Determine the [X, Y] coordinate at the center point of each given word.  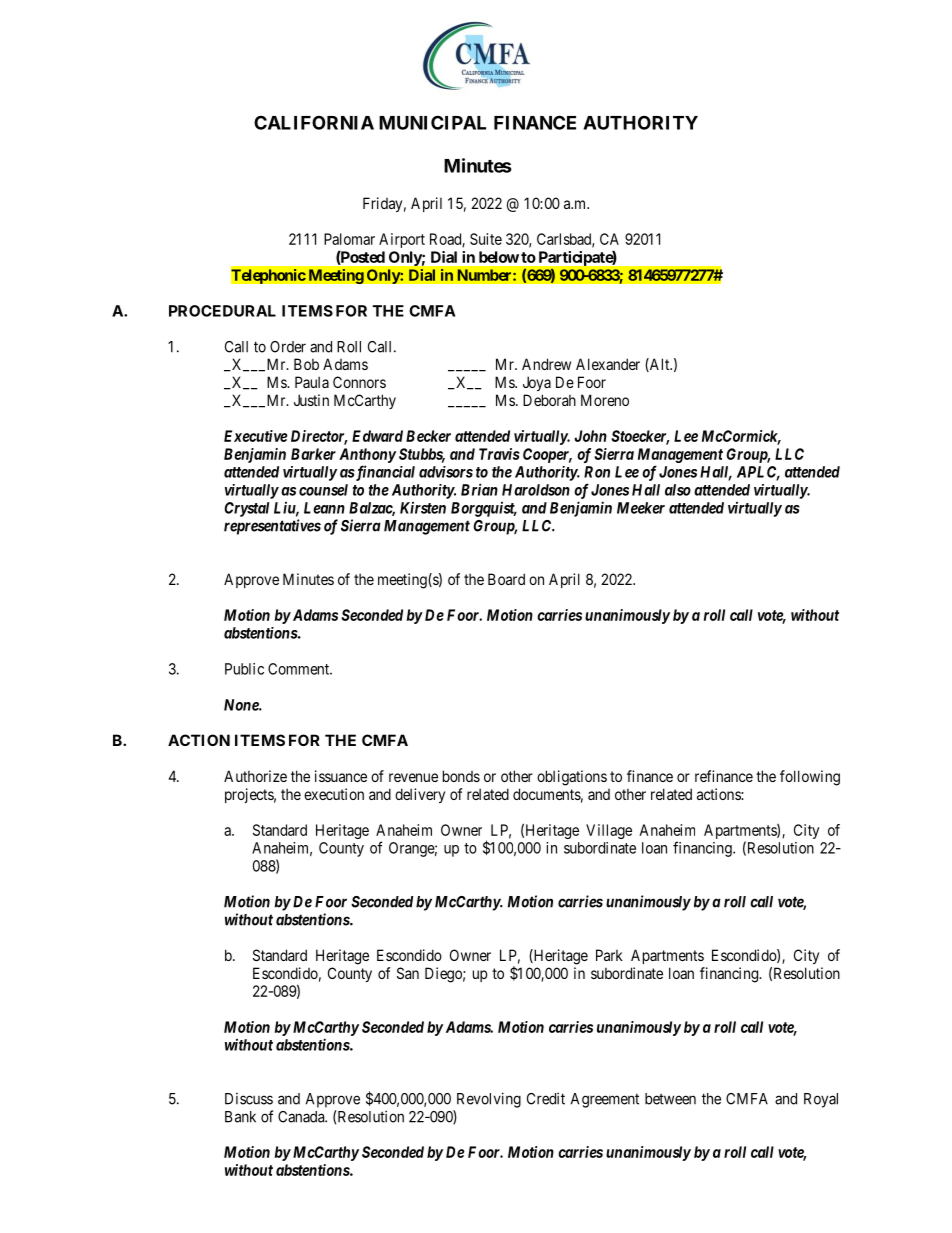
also [678, 490]
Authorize [255, 776]
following [810, 778]
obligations [572, 778]
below [499, 257]
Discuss [249, 1099]
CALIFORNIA [314, 122]
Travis [499, 454]
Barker [313, 454]
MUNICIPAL [432, 122]
